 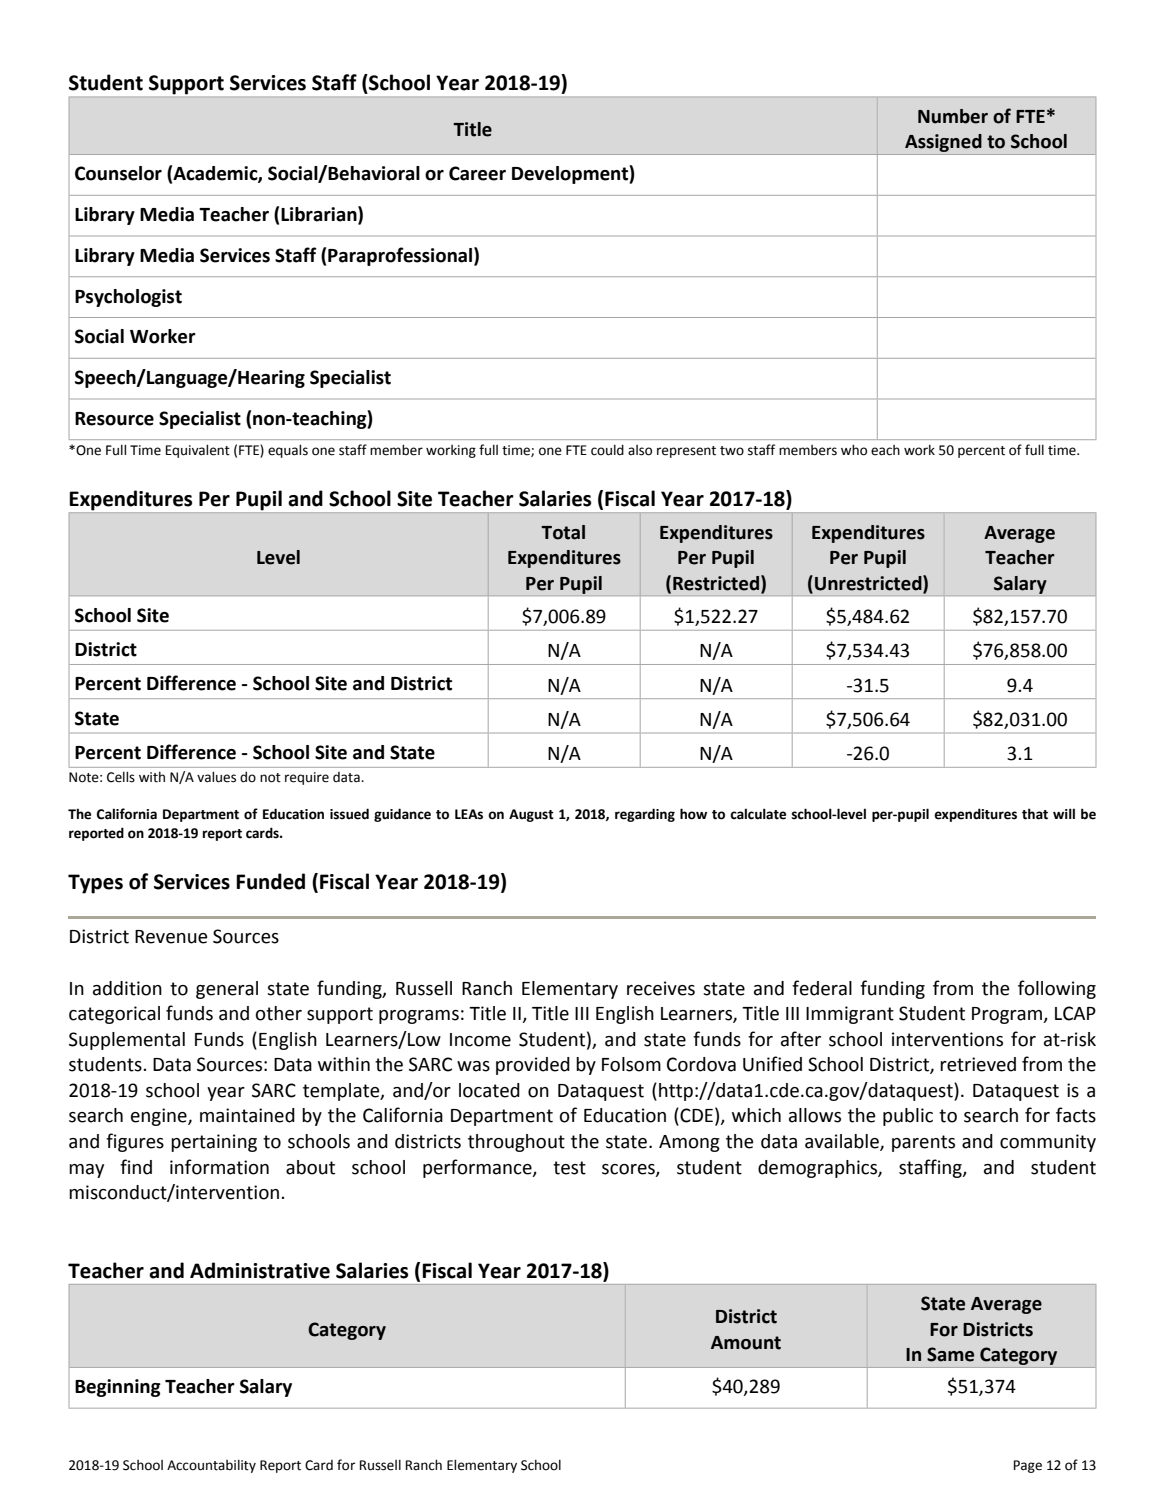 What do you see at coordinates (247, 1115) in the screenshot?
I see `maintained` at bounding box center [247, 1115].
